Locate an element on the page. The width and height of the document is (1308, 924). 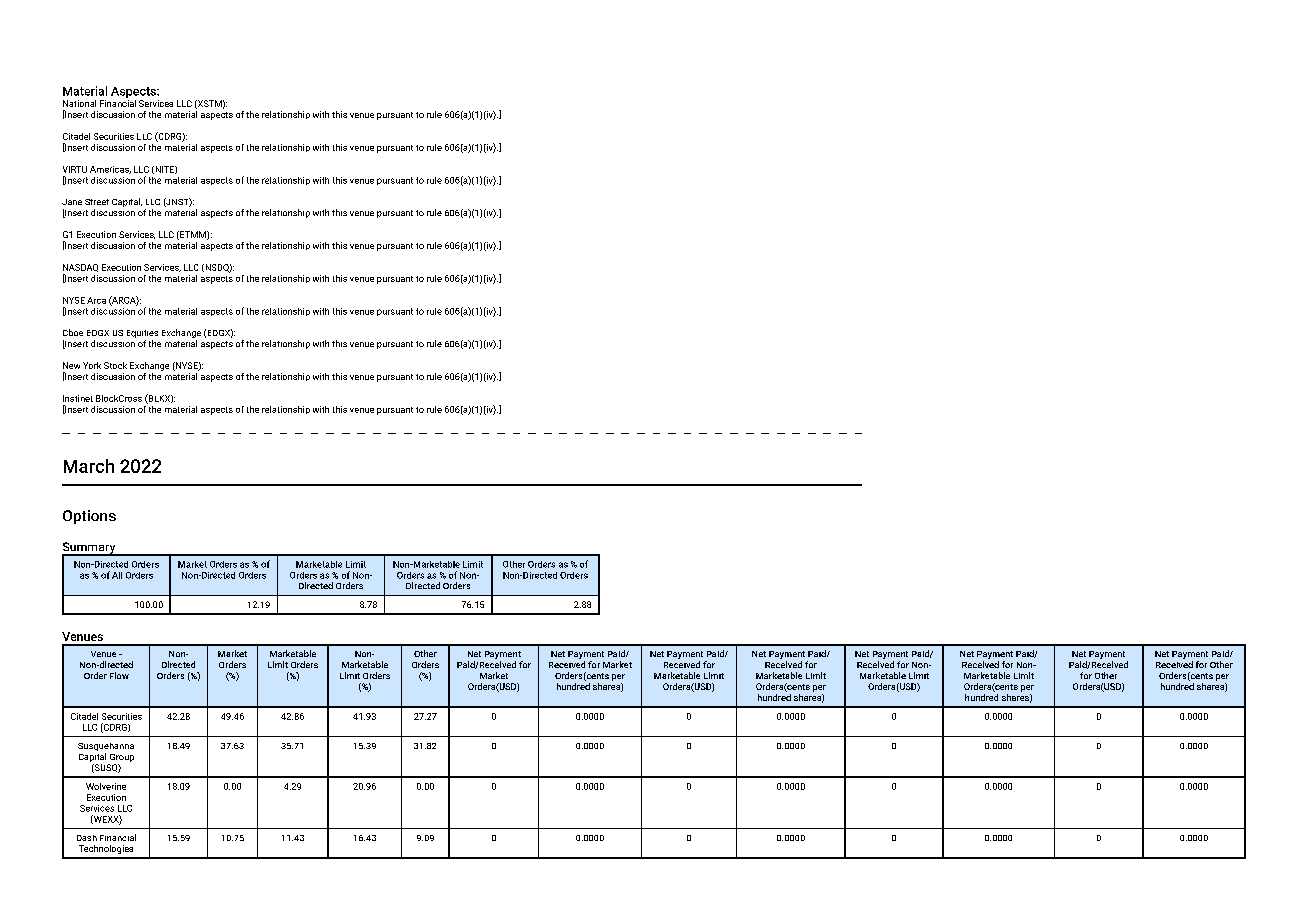
All is located at coordinates (117, 575).
